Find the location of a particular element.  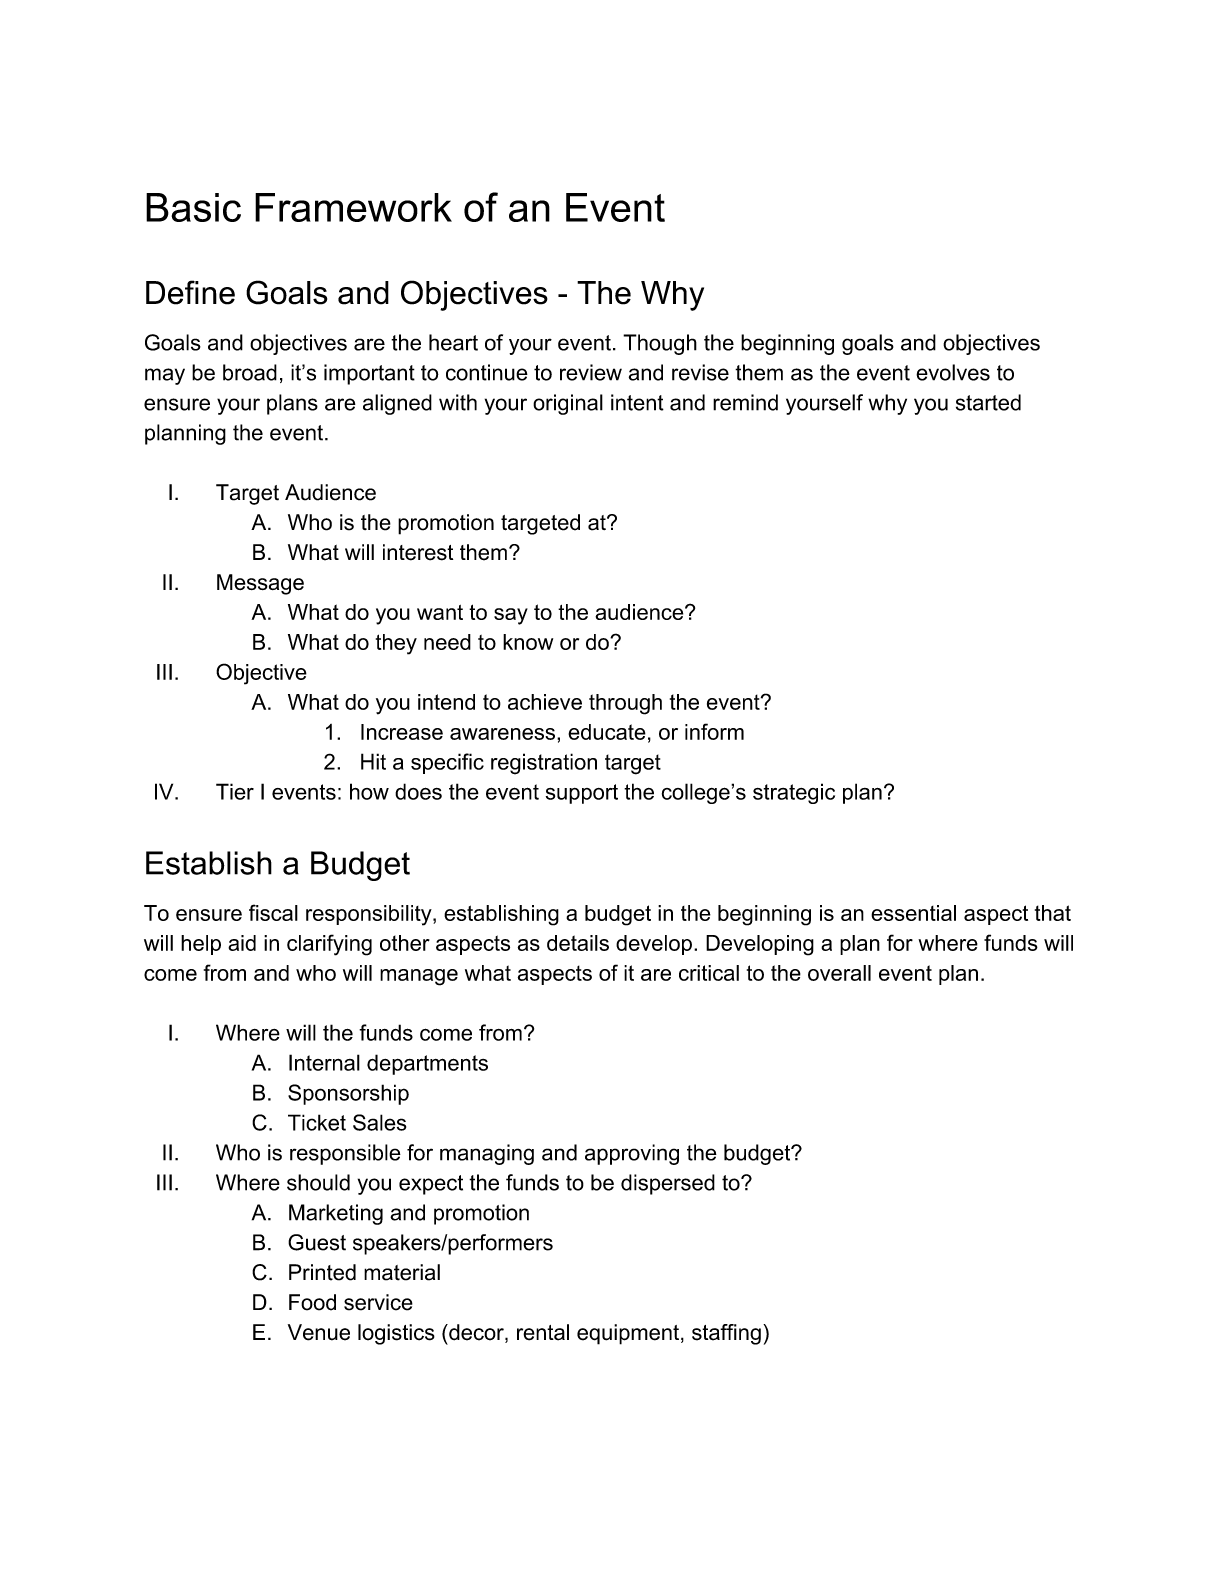

started is located at coordinates (988, 402).
